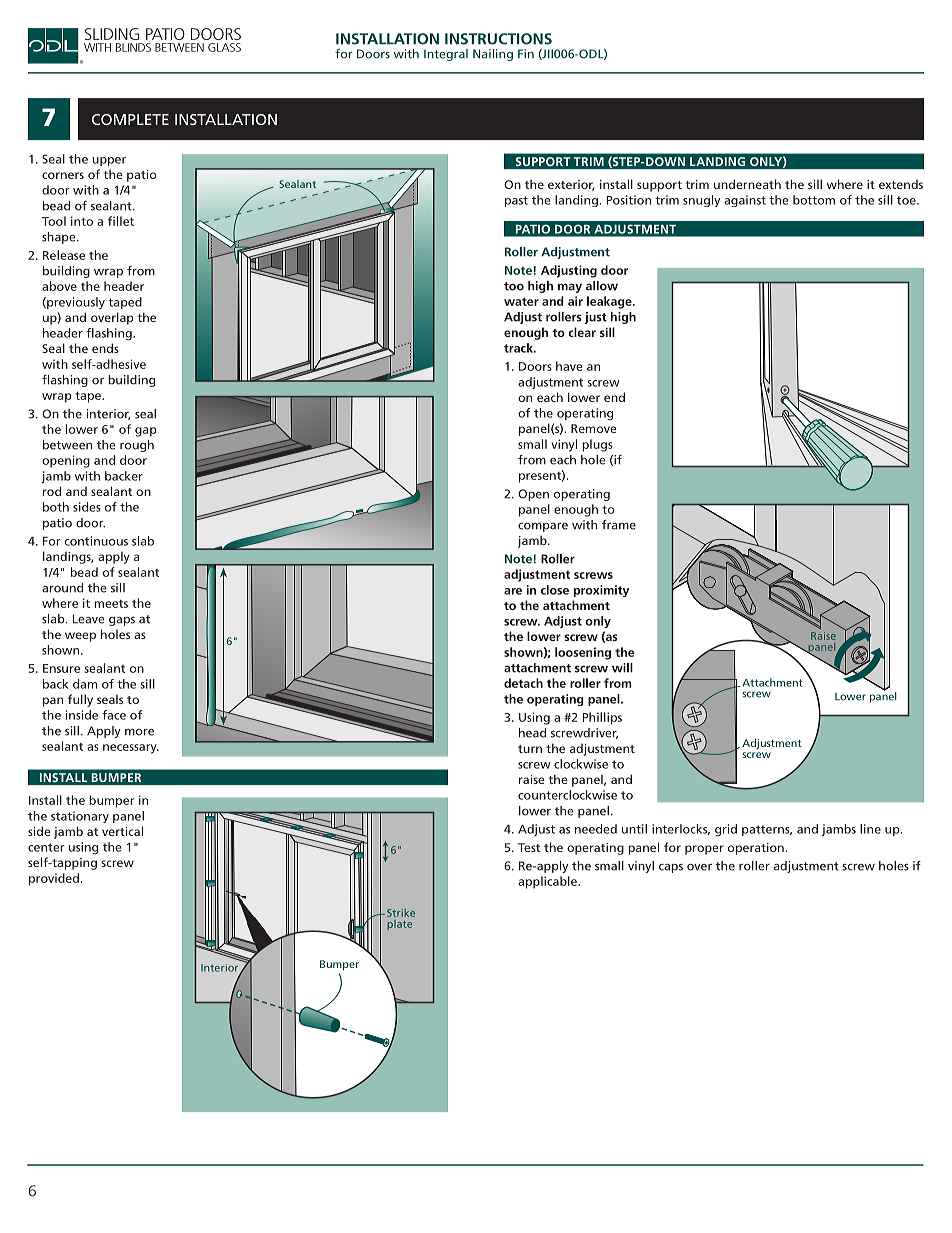 Image resolution: width=952 pixels, height=1233 pixels. Describe the element at coordinates (401, 913) in the image. I see `Strike` at that location.
